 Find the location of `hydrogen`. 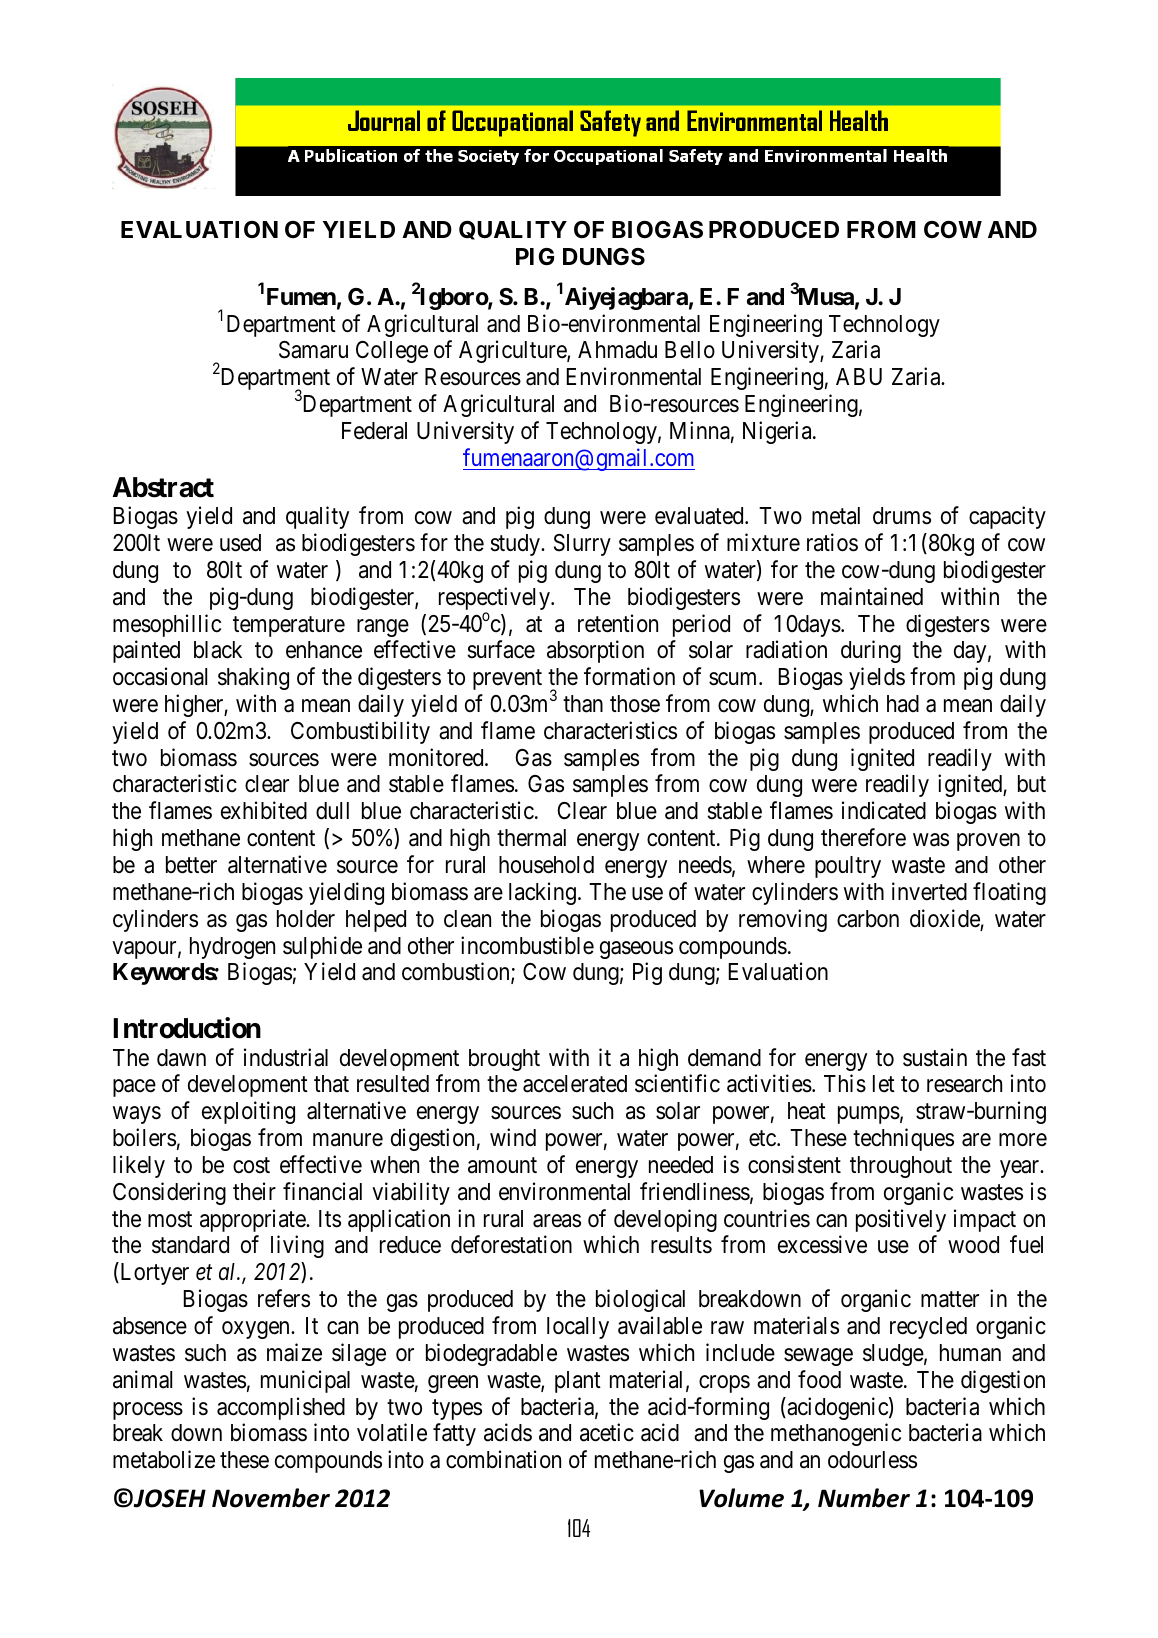

hydrogen is located at coordinates (232, 948).
